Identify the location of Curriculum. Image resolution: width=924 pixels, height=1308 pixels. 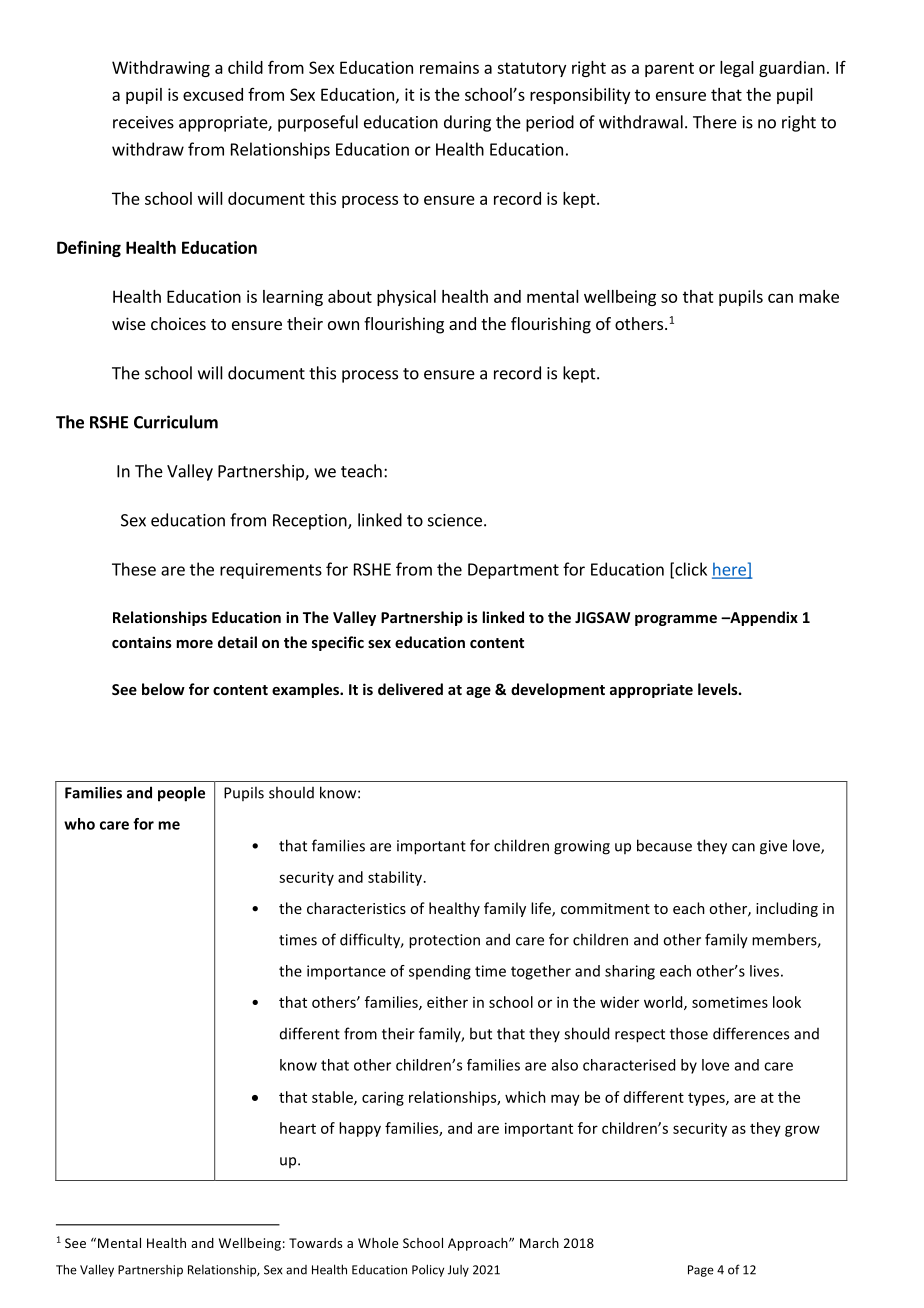
(176, 422).
